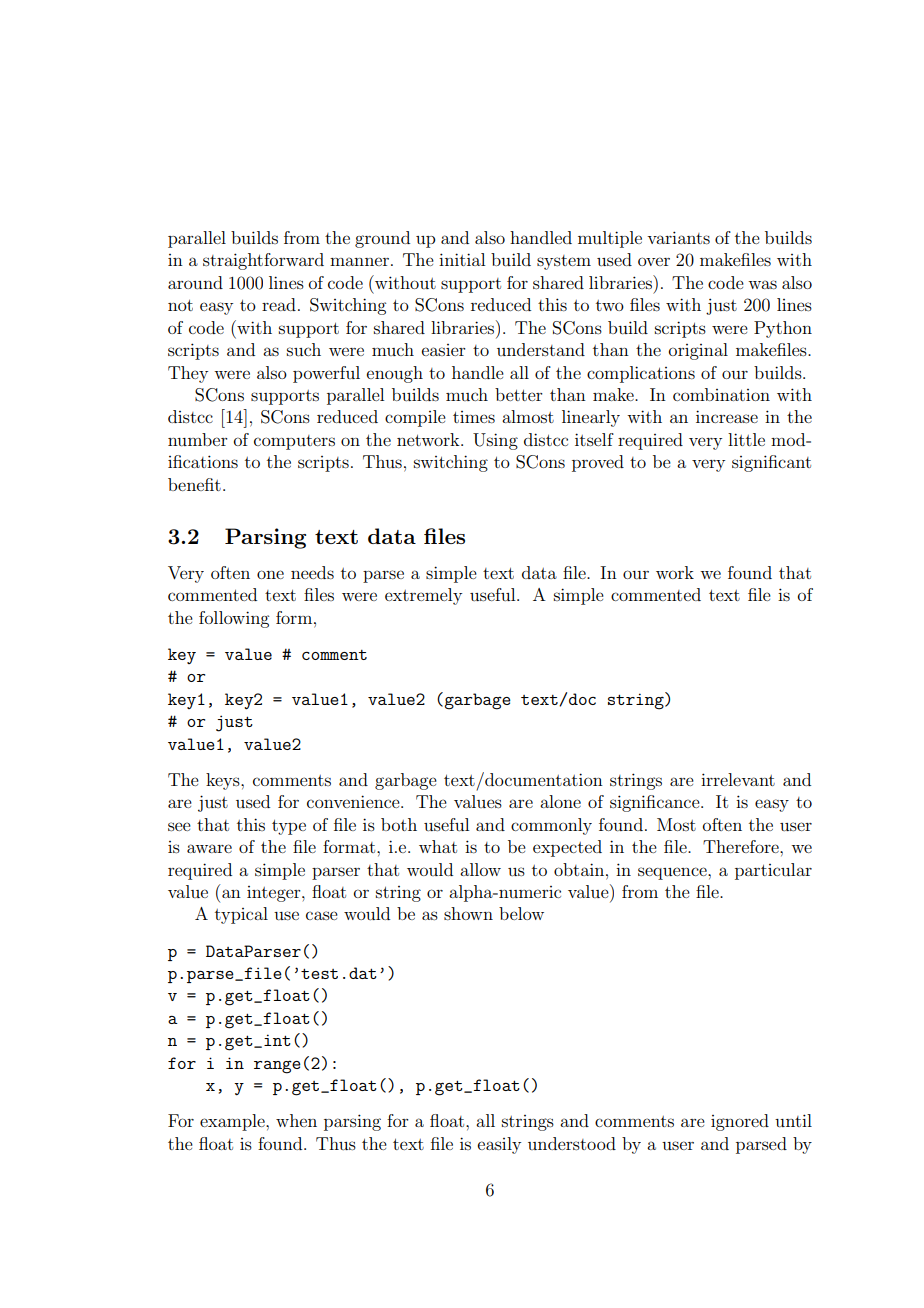 Image resolution: width=924 pixels, height=1308 pixels. I want to click on example, so click(233, 1122).
